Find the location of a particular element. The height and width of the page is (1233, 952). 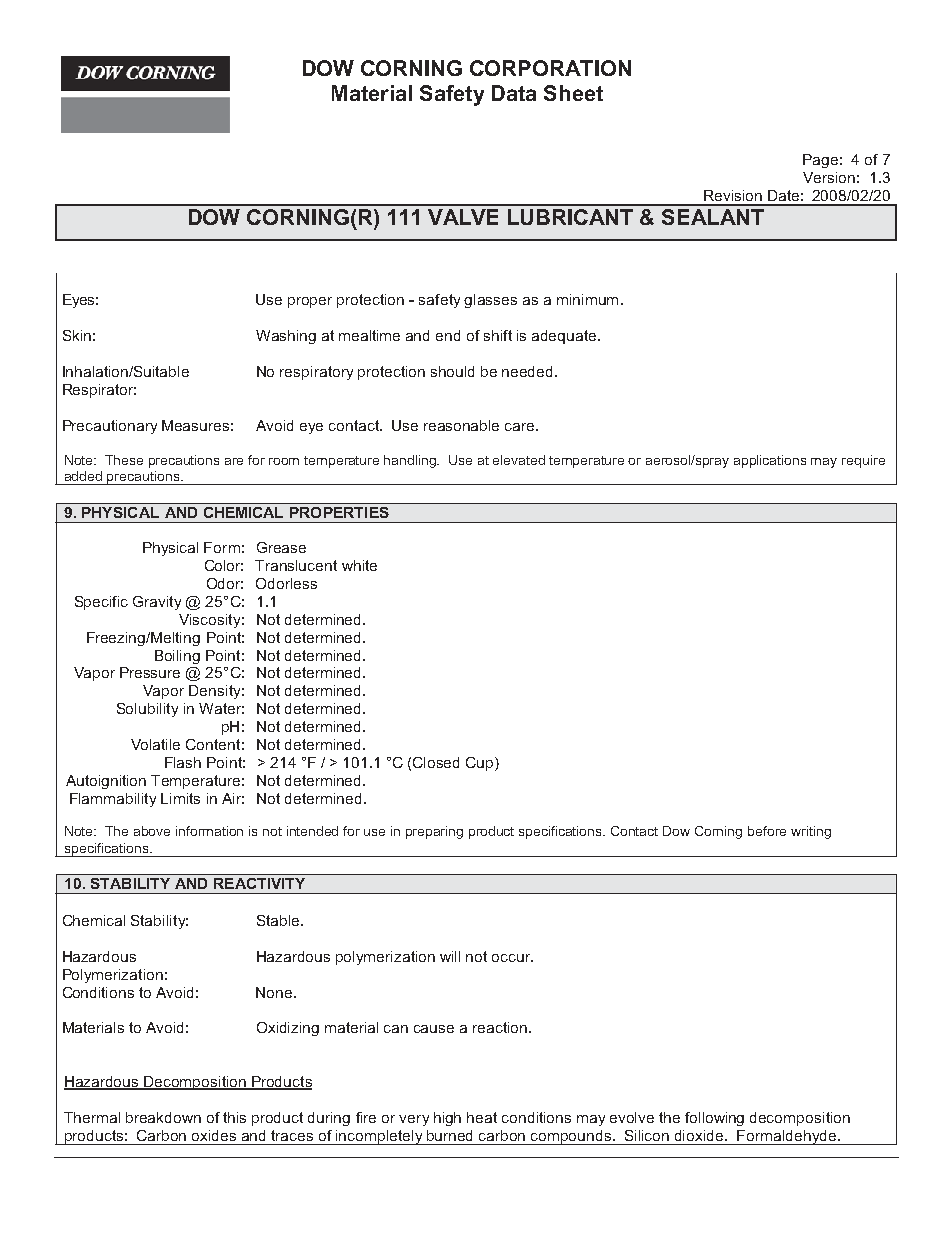

These is located at coordinates (124, 460).
